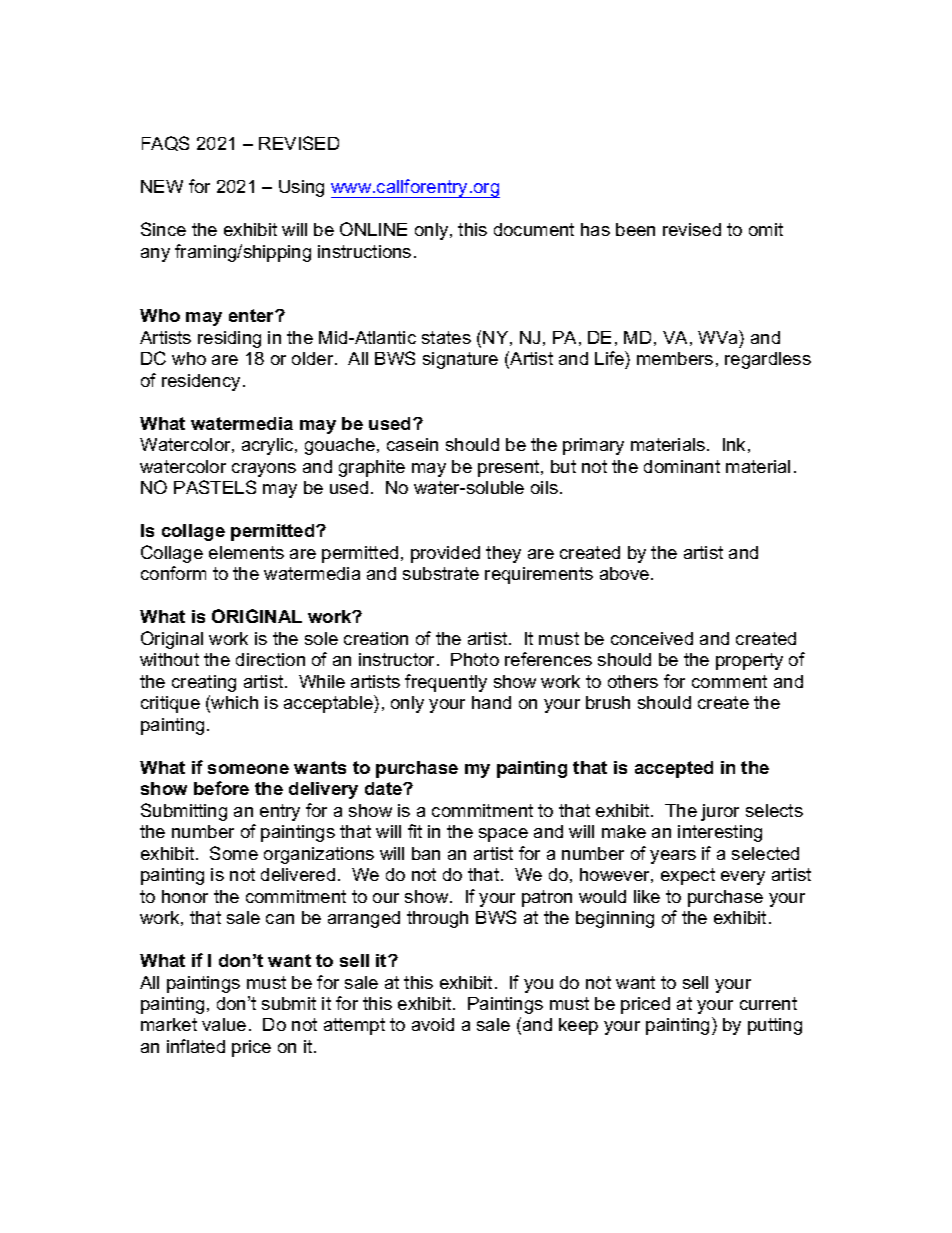 The width and height of the image is (952, 1233). Describe the element at coordinates (652, 638) in the image. I see `conceived` at that location.
